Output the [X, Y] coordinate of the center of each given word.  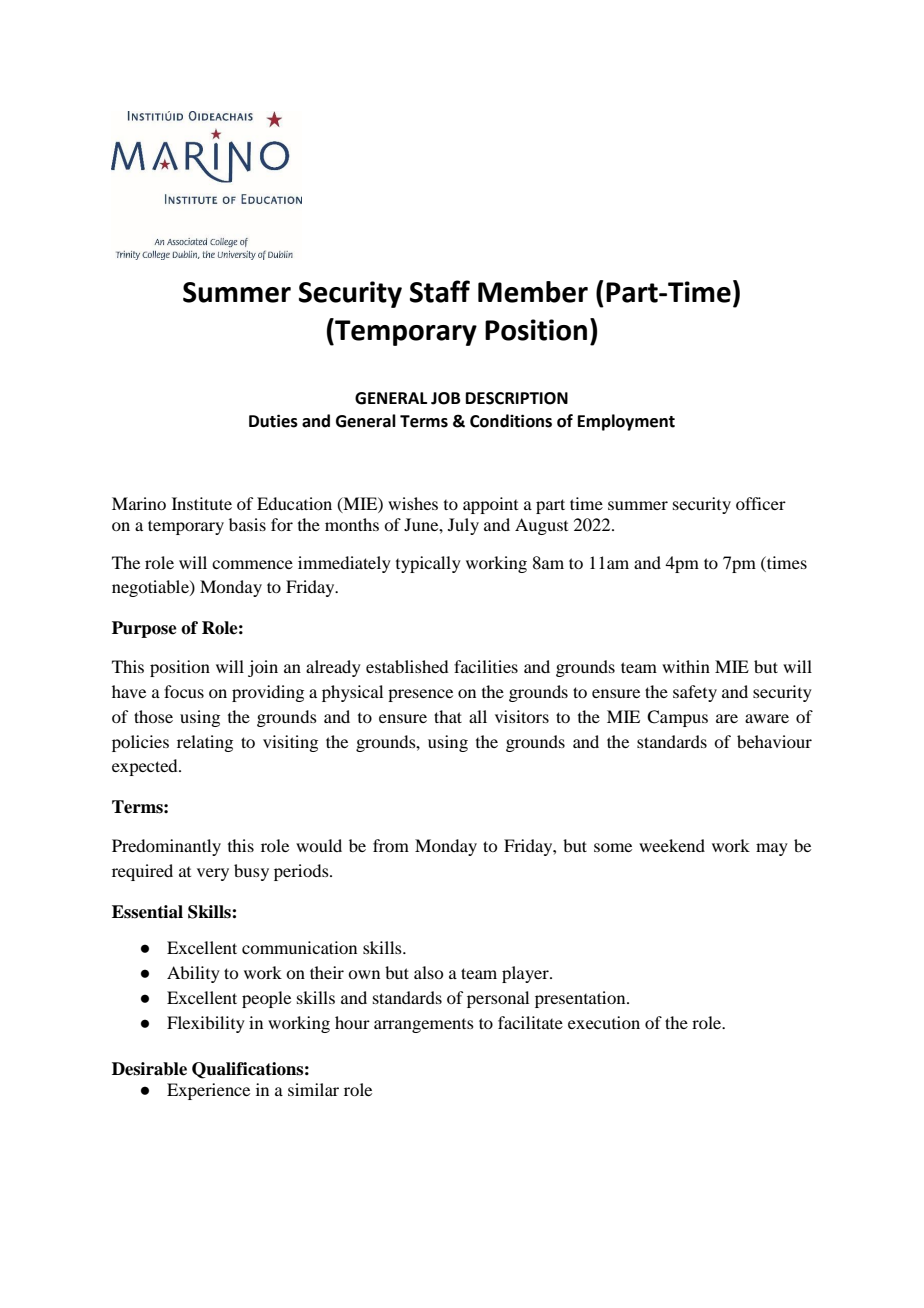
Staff [440, 291]
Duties [273, 421]
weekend [672, 845]
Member [533, 292]
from [391, 845]
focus [184, 691]
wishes [413, 503]
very [213, 874]
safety [695, 693]
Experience [208, 1091]
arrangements [424, 1026]
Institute [202, 503]
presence [420, 695]
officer [761, 503]
